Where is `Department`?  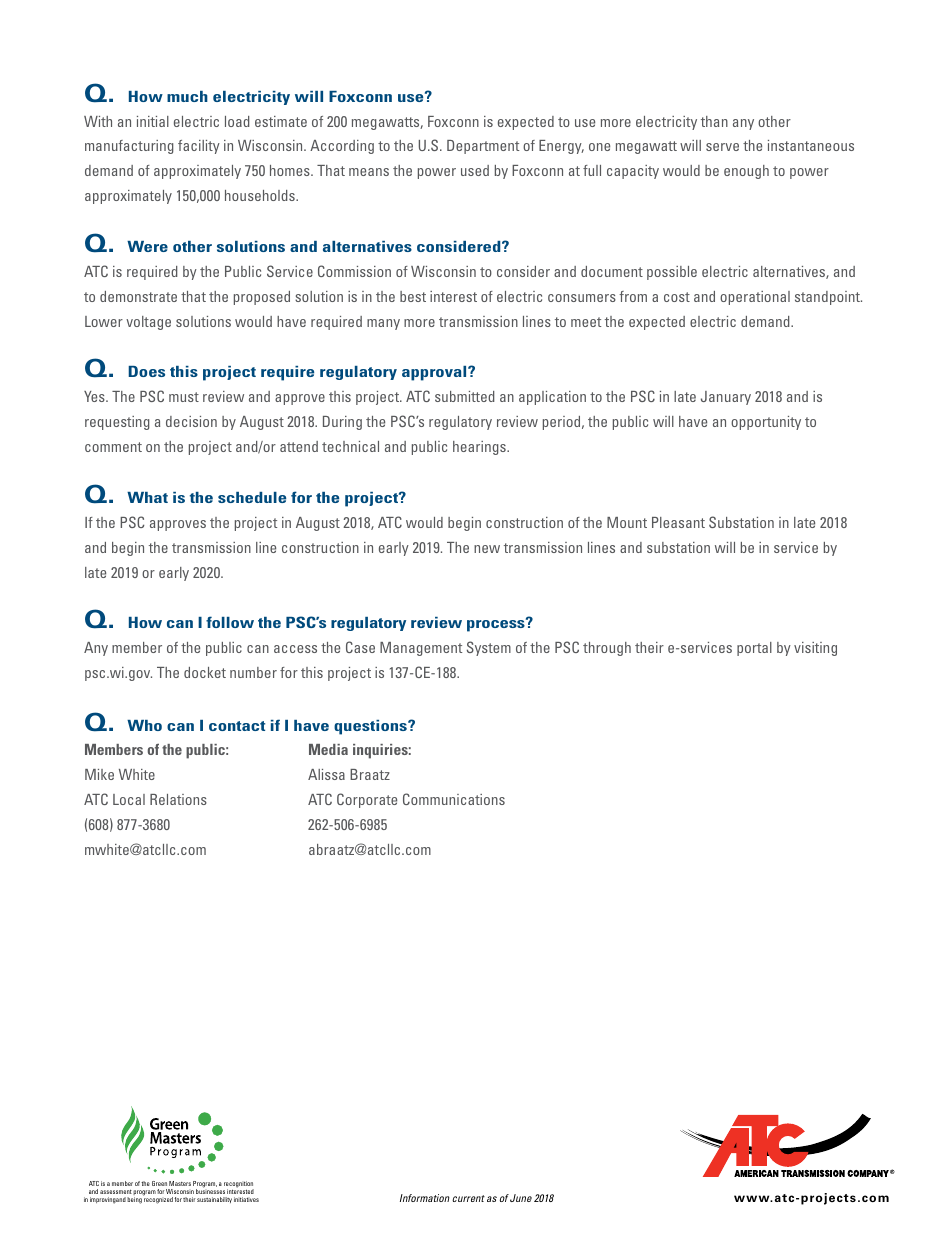 Department is located at coordinates (483, 147).
